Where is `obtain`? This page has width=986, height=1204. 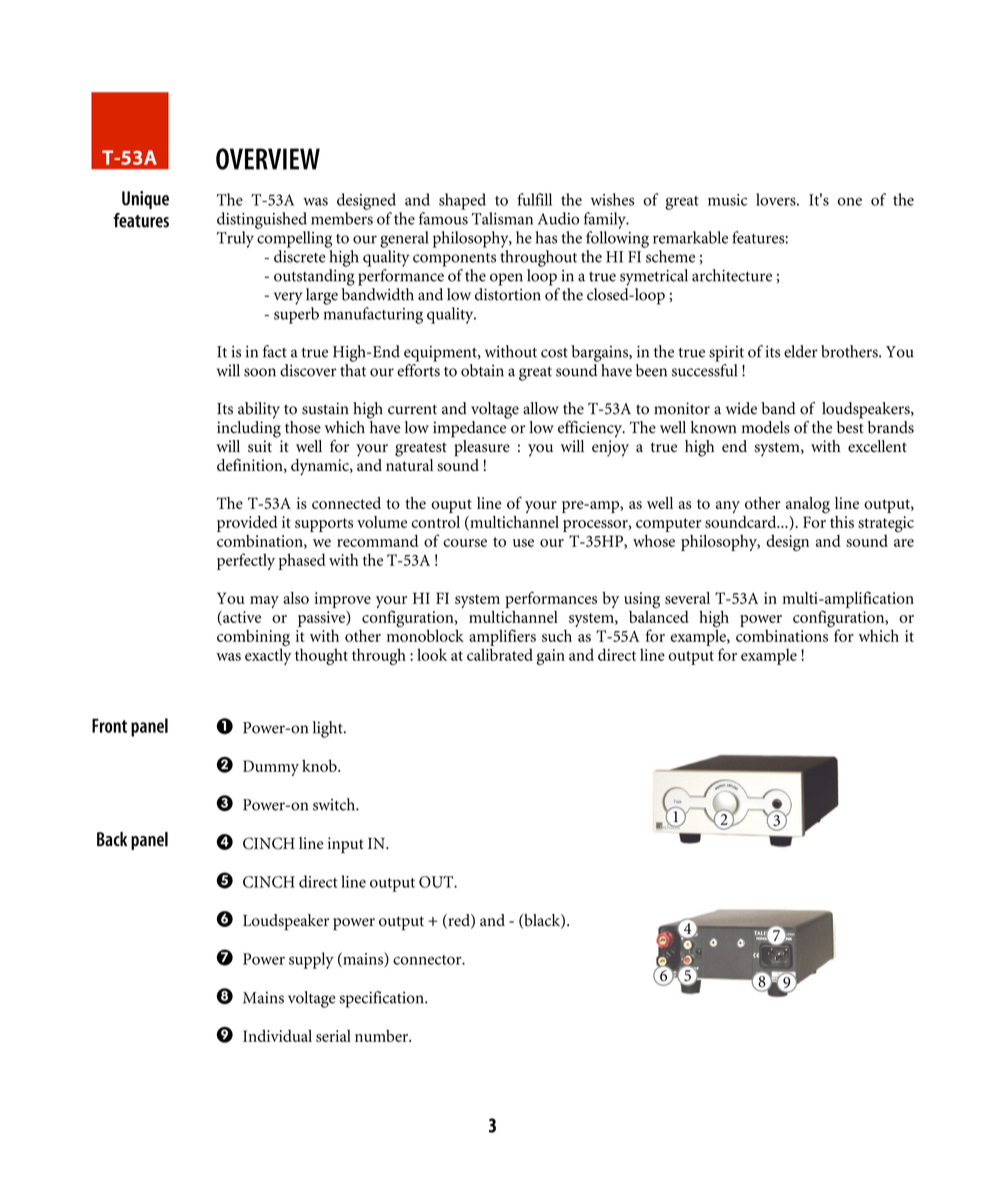 obtain is located at coordinates (482, 370).
